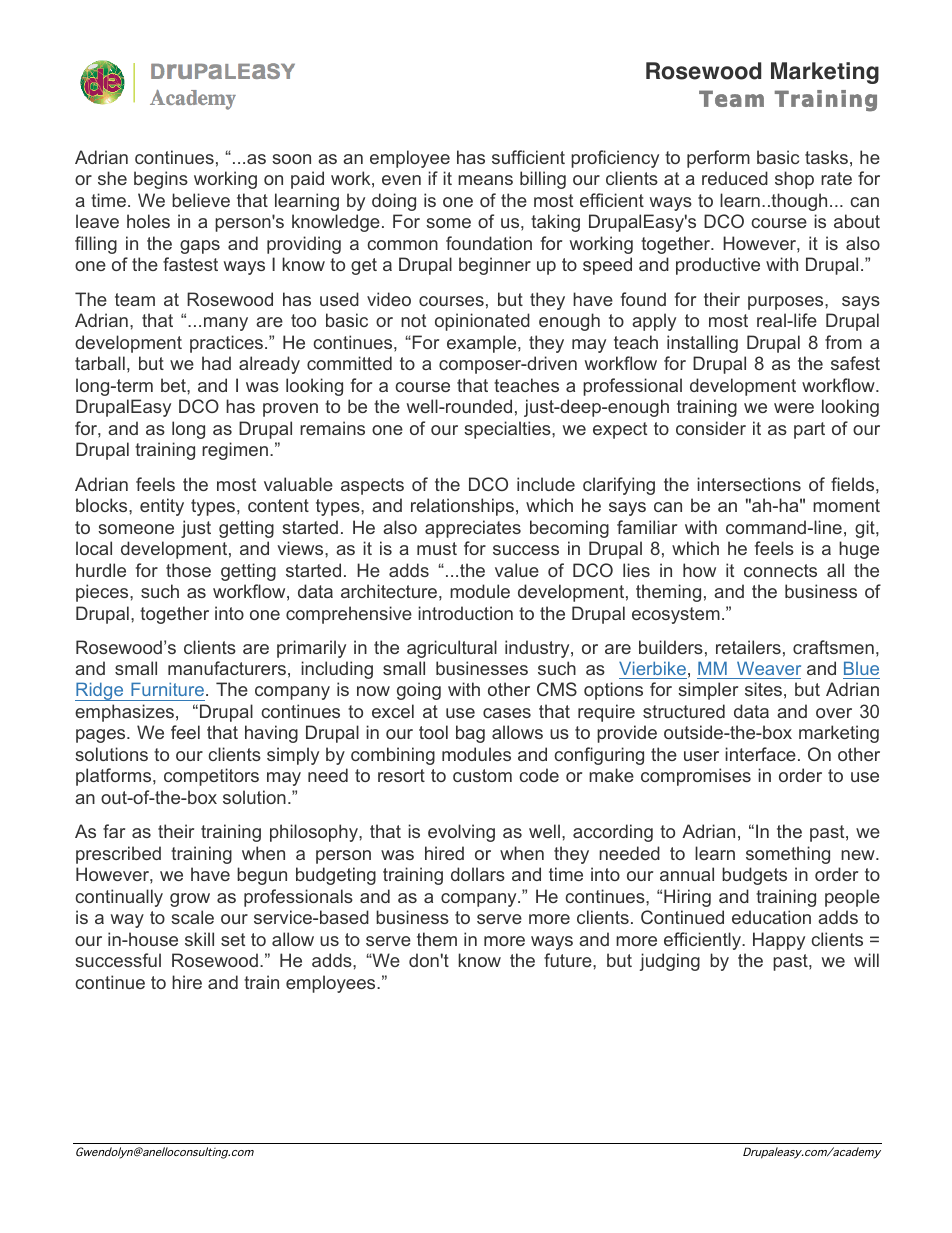 The image size is (952, 1233). I want to click on shop, so click(794, 180).
